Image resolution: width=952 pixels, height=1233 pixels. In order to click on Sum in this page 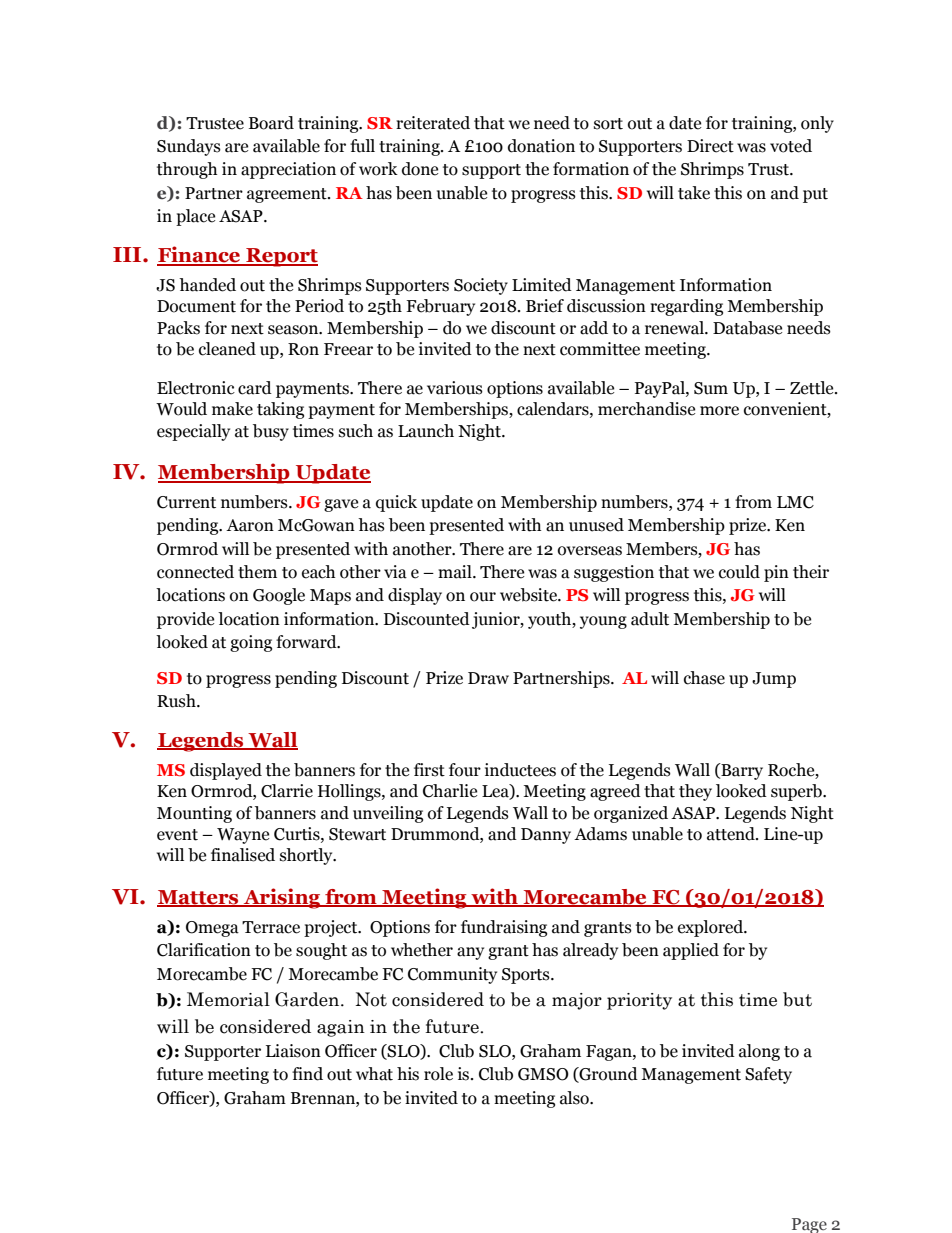, I will do `click(711, 388)`.
